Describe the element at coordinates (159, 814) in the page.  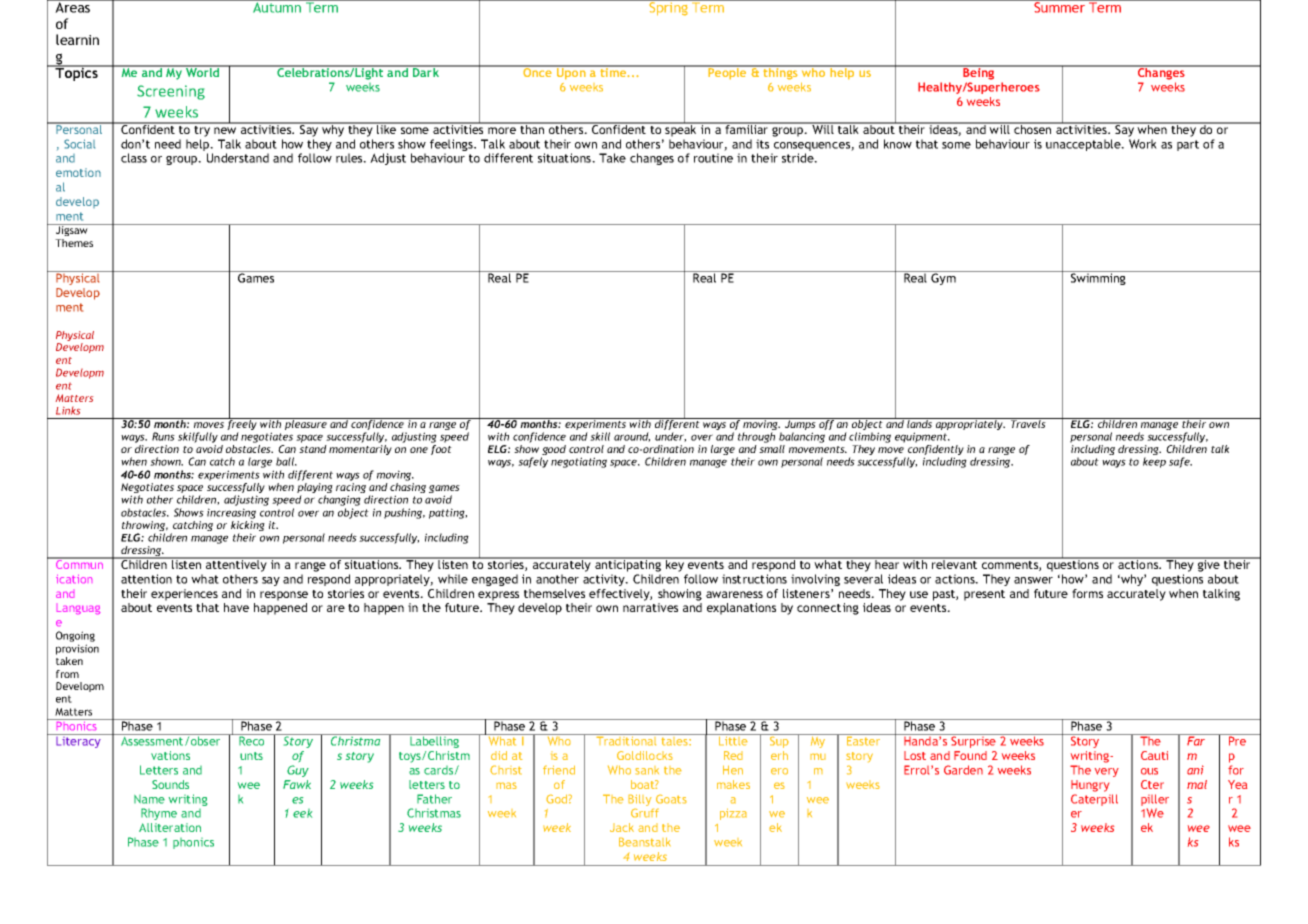
I see `Rhyme` at that location.
